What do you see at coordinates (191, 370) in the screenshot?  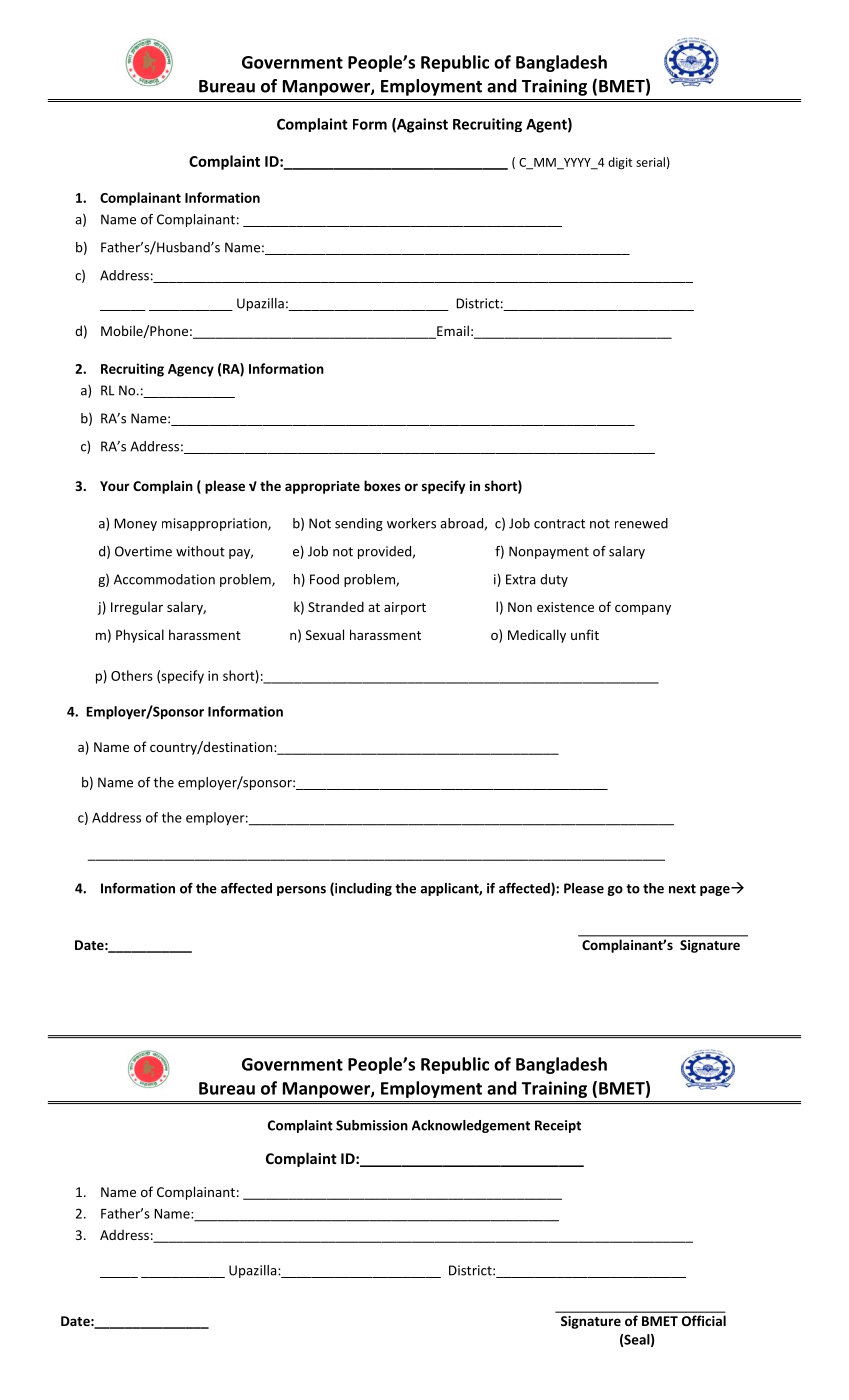 I see `Agency` at bounding box center [191, 370].
